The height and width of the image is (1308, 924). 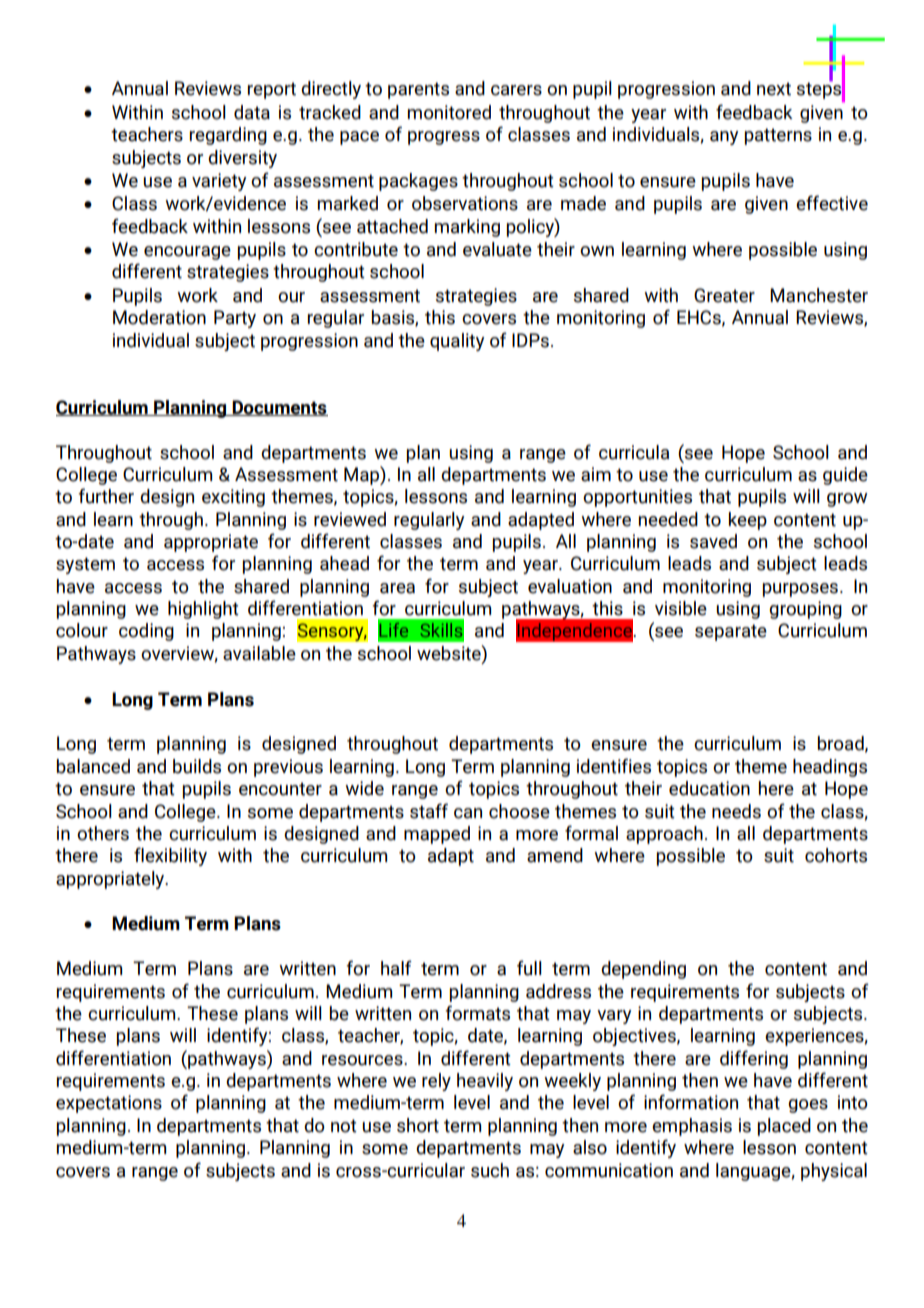 What do you see at coordinates (449, 112) in the image?
I see `monitored` at bounding box center [449, 112].
